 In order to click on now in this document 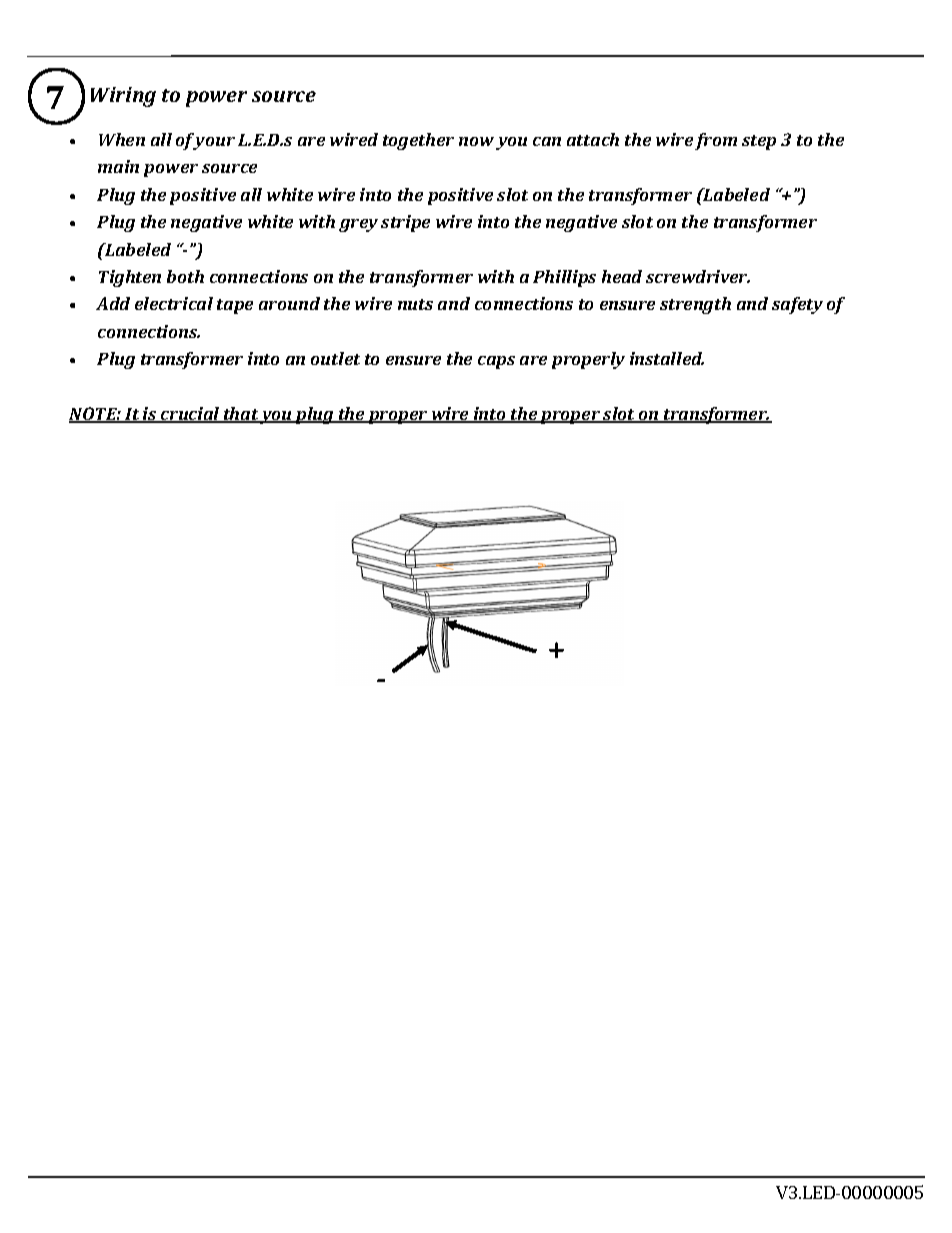, I will do `click(476, 141)`.
